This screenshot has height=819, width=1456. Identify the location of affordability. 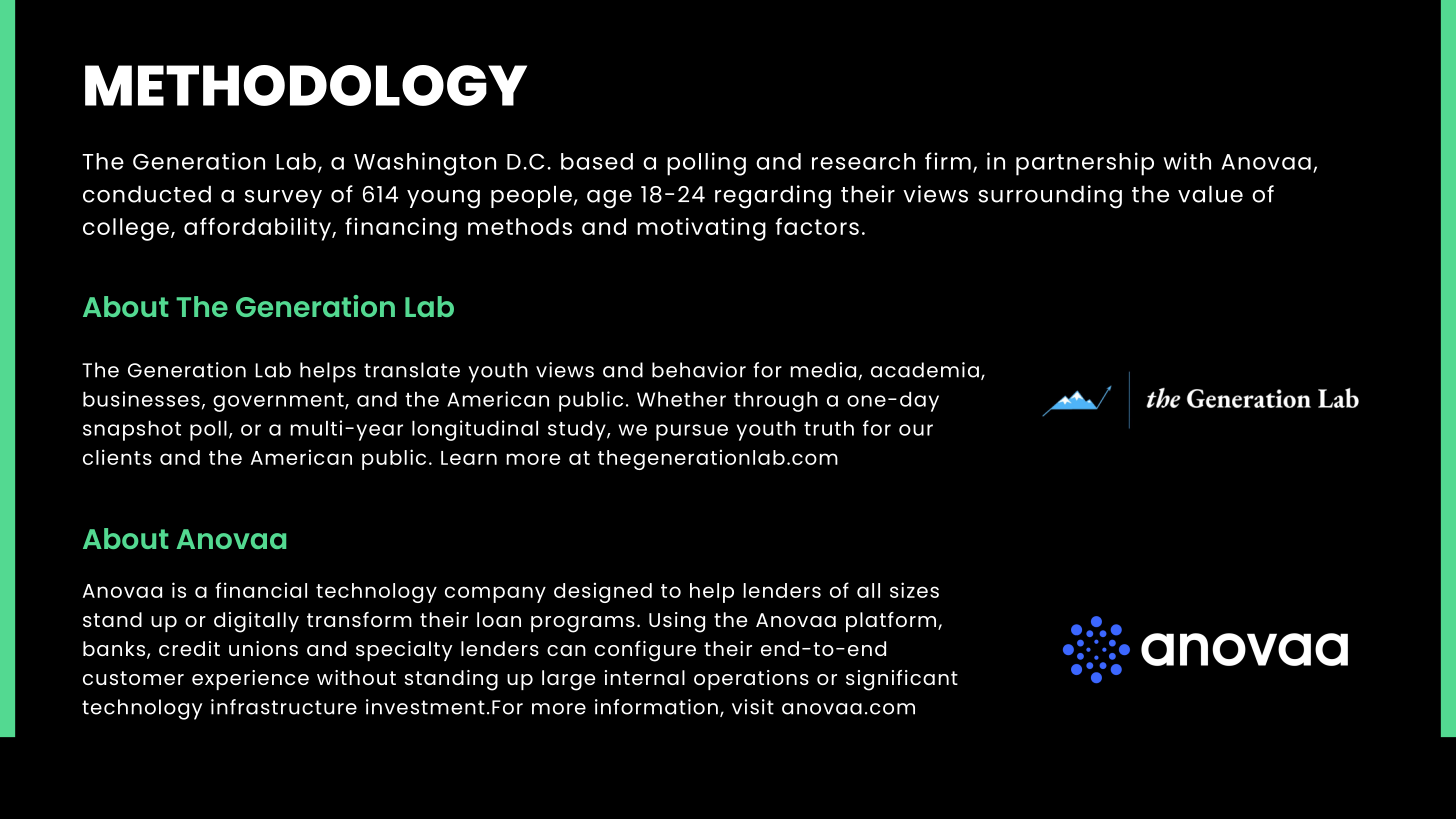
(258, 229).
